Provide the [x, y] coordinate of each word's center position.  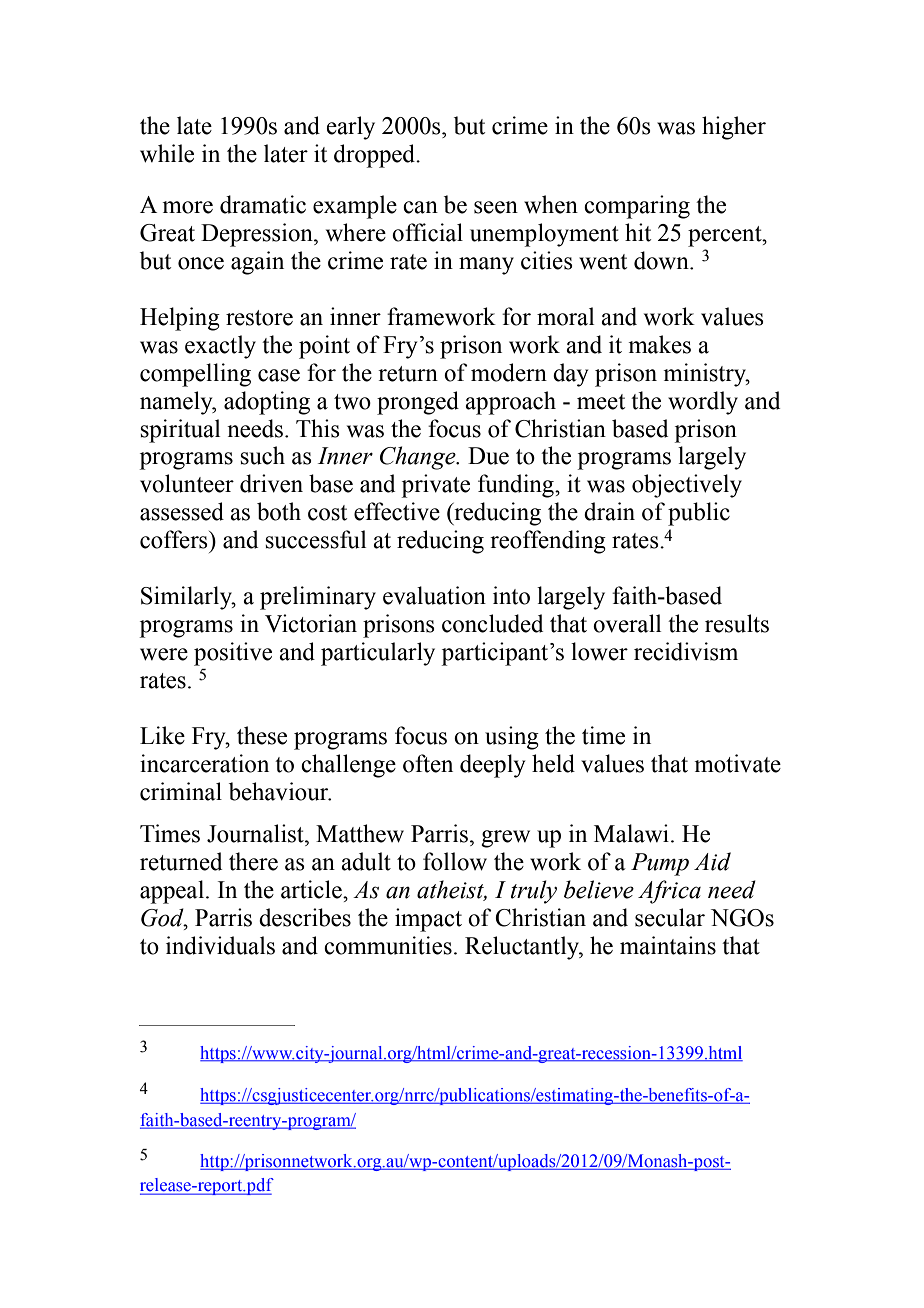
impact [428, 920]
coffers [175, 539]
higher [734, 128]
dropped [376, 156]
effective [397, 511]
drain [609, 511]
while [167, 153]
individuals [220, 945]
